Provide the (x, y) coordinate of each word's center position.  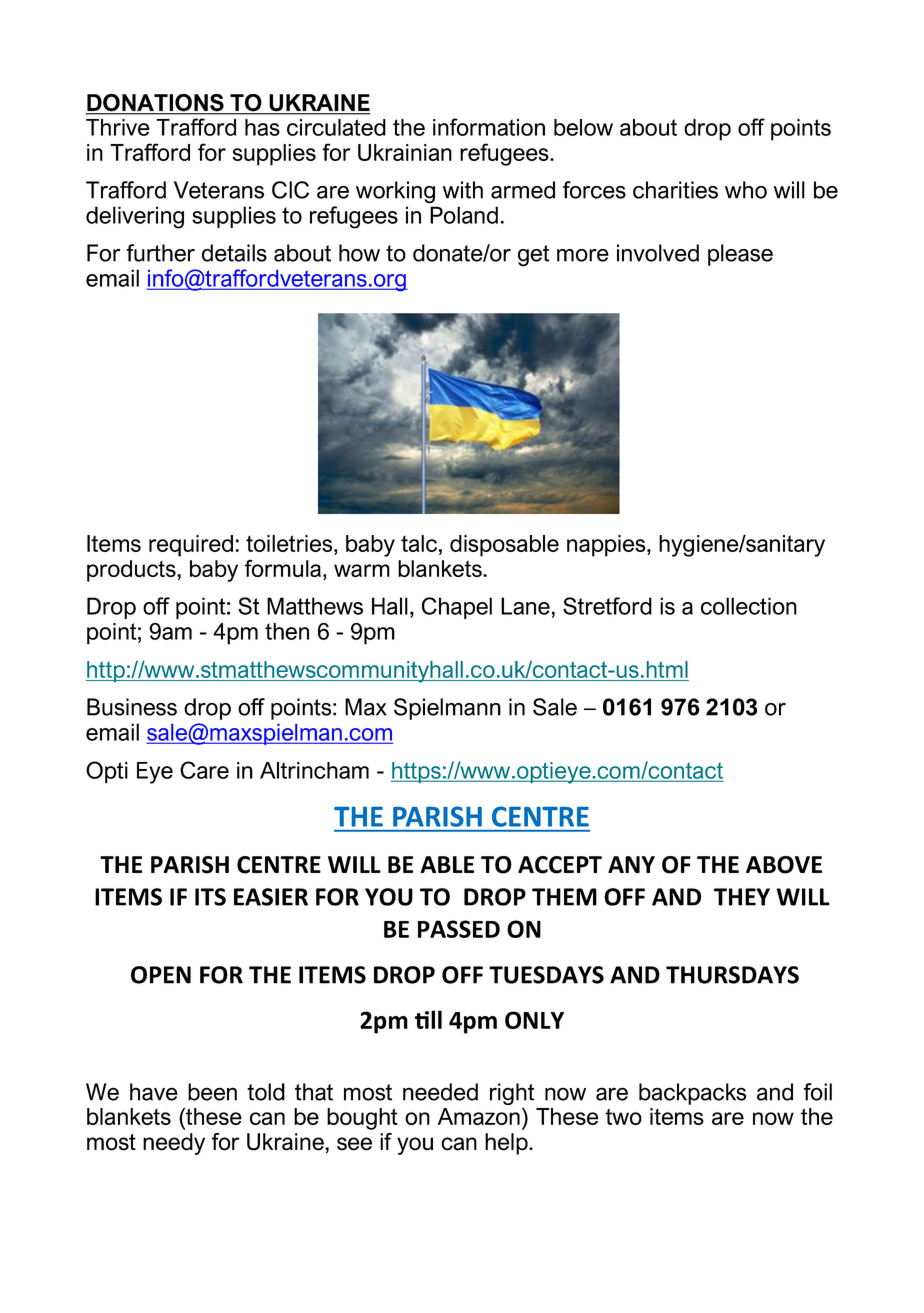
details (234, 253)
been (212, 1092)
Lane (525, 606)
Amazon (479, 1116)
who (746, 190)
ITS (210, 897)
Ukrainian (405, 152)
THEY (742, 897)
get (533, 256)
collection (749, 606)
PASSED (459, 929)
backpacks (693, 1094)
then (287, 631)
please (740, 255)
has (262, 127)
